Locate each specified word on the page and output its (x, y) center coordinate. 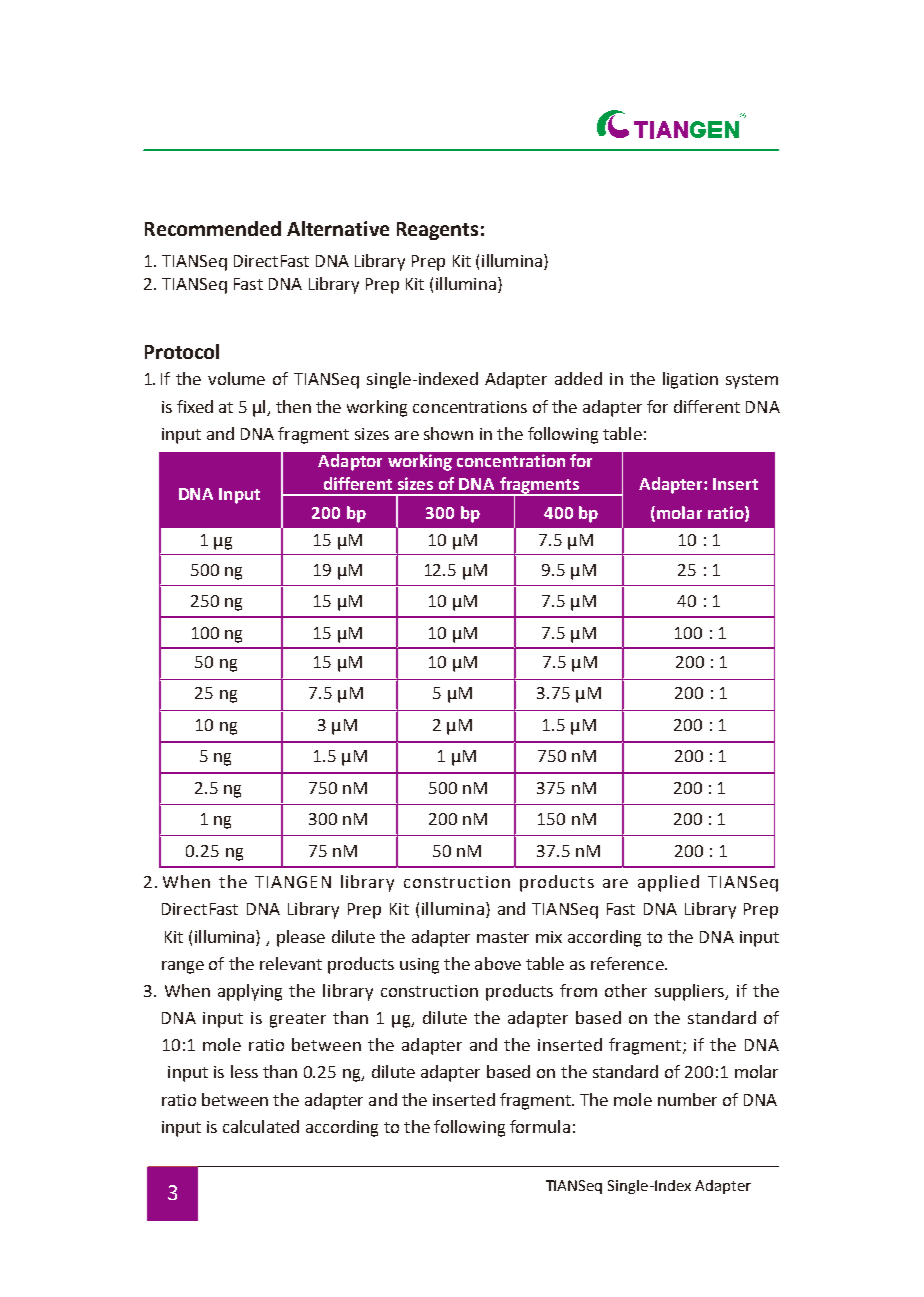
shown (448, 433)
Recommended (213, 228)
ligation (690, 380)
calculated (261, 1126)
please (301, 938)
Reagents (437, 231)
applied (668, 883)
